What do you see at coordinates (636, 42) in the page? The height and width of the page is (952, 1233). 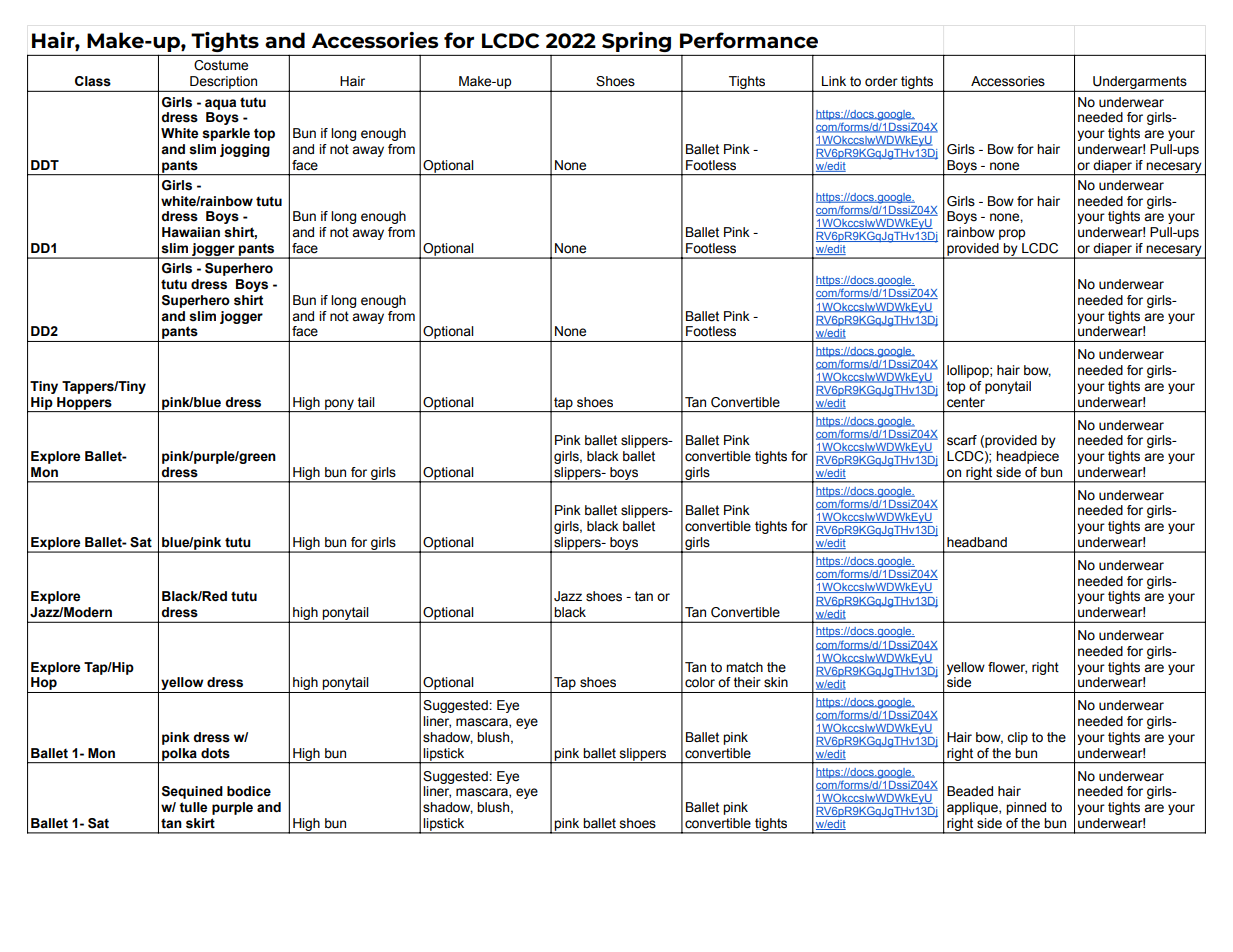 I see `Spring` at bounding box center [636, 42].
